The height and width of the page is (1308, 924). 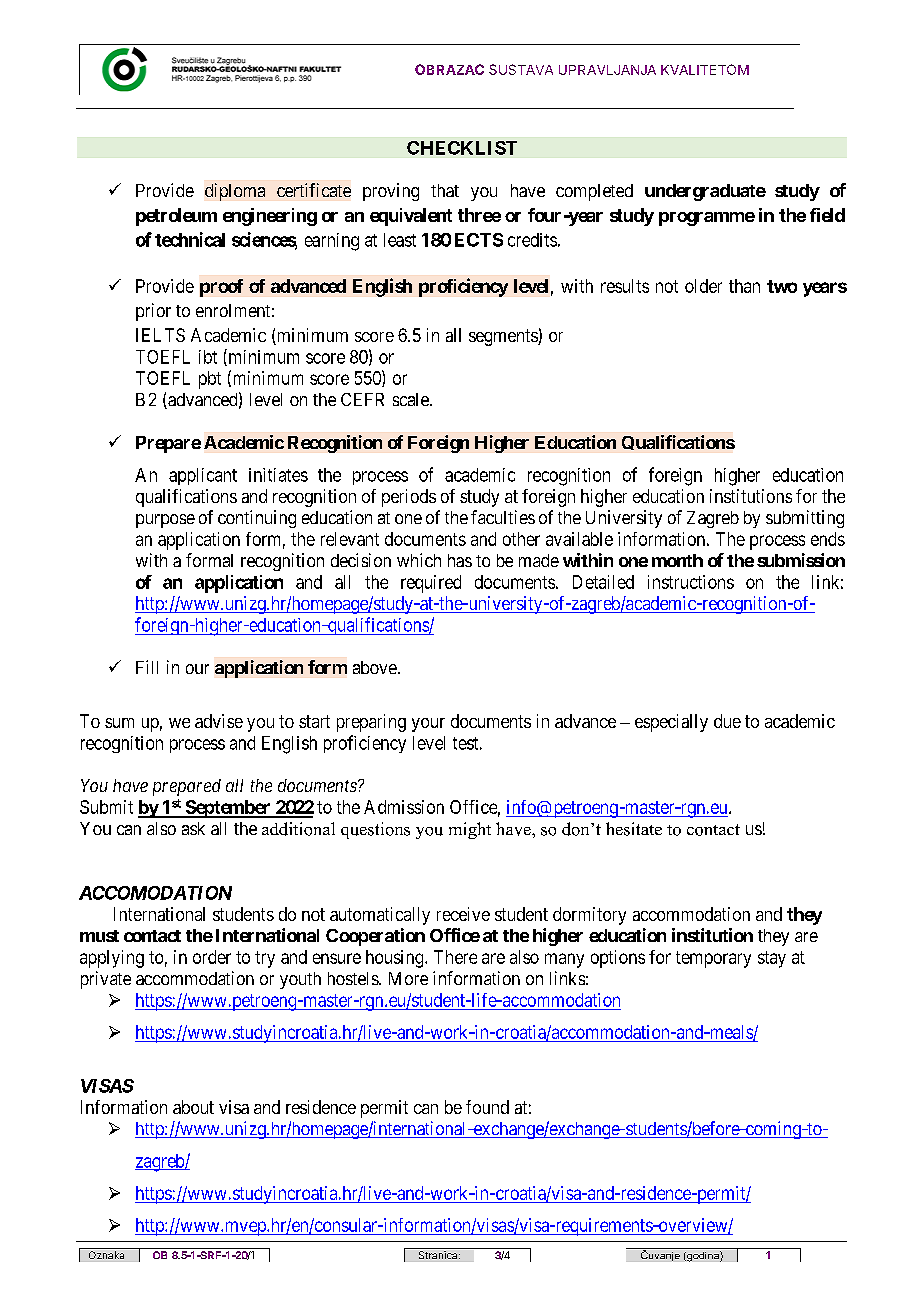 What do you see at coordinates (203, 476) in the page?
I see `applicant` at bounding box center [203, 476].
